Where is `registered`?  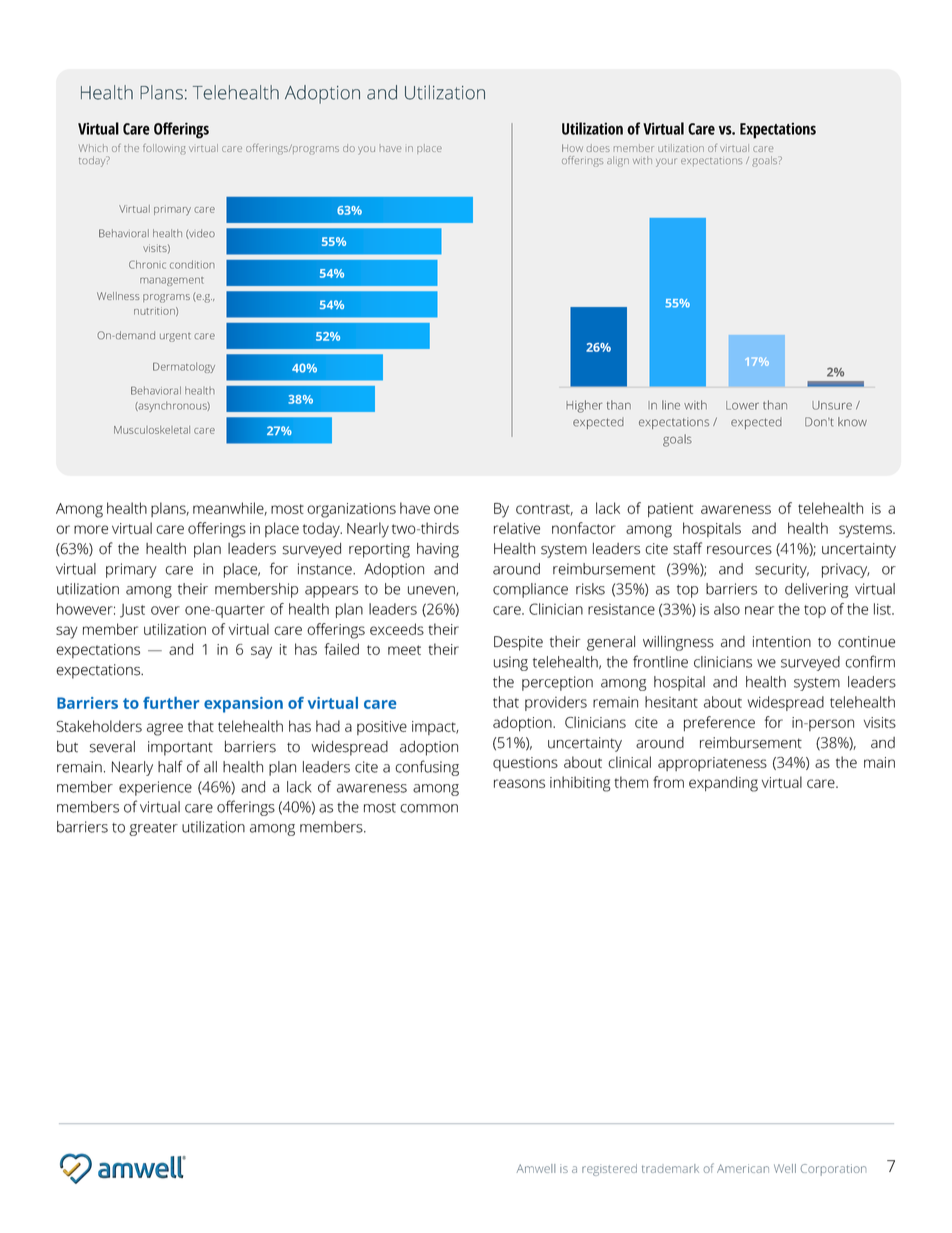
registered is located at coordinates (609, 1170).
